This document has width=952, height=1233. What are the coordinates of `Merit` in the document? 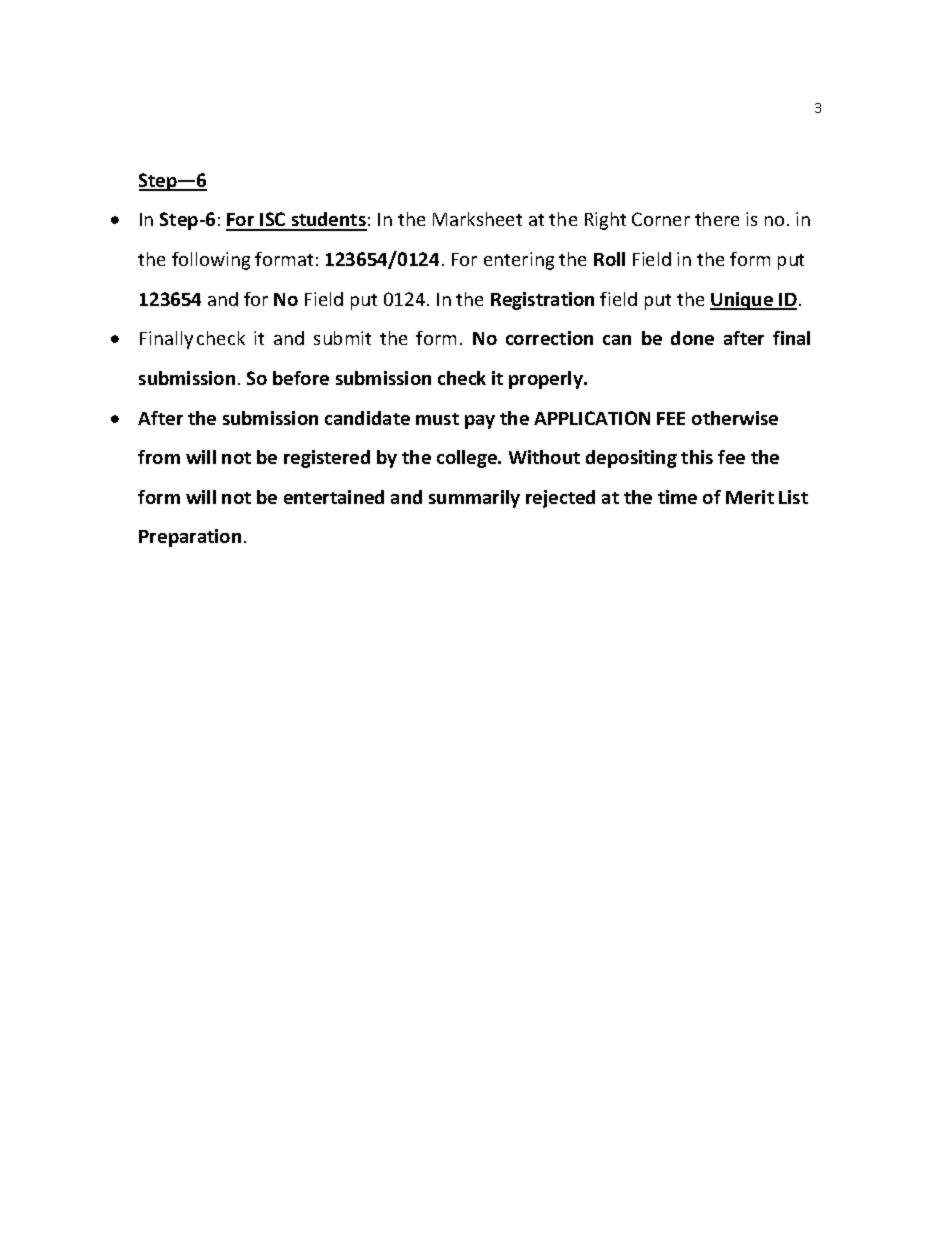 It's located at (750, 497).
